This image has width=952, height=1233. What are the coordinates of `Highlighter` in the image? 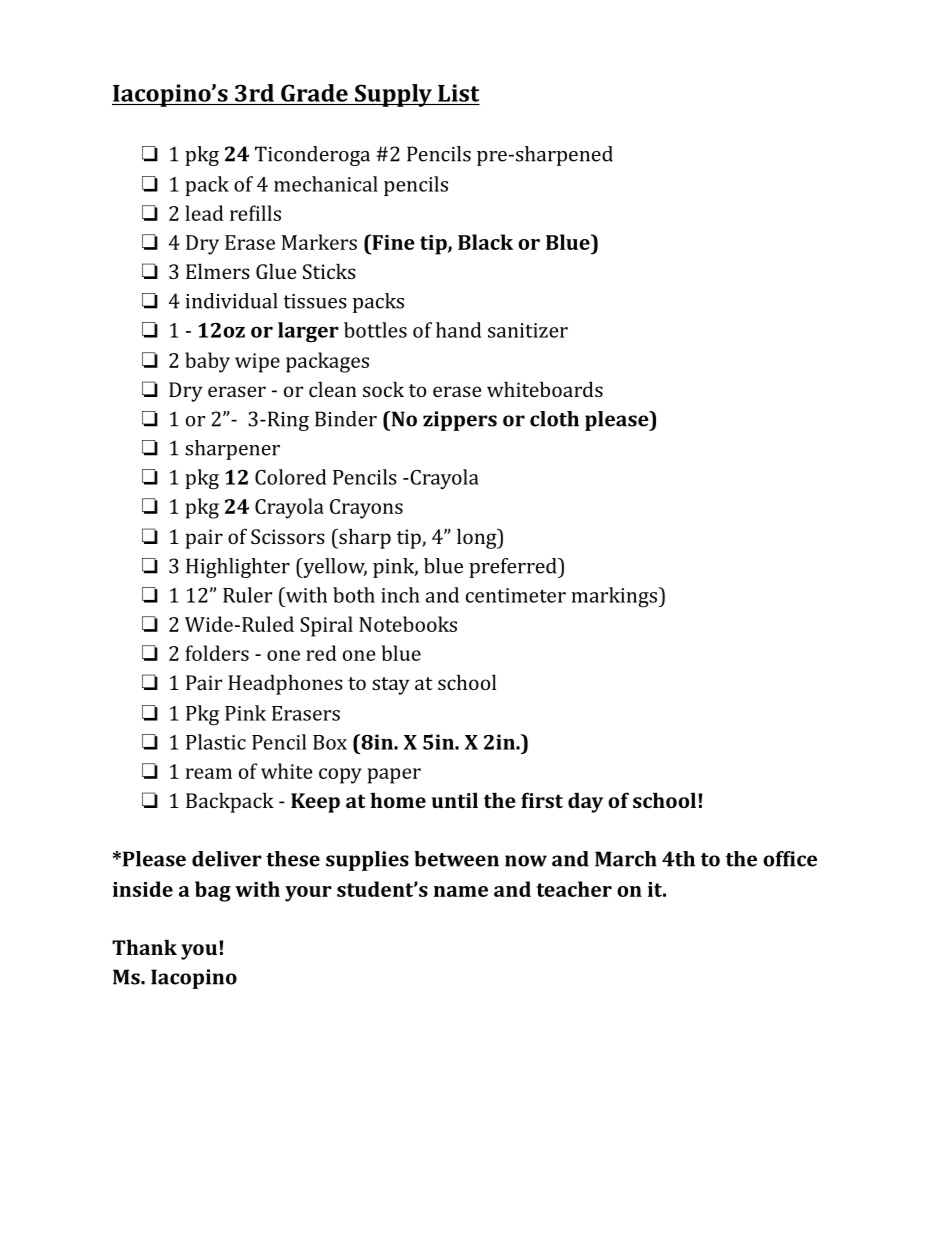 It's located at (238, 568).
